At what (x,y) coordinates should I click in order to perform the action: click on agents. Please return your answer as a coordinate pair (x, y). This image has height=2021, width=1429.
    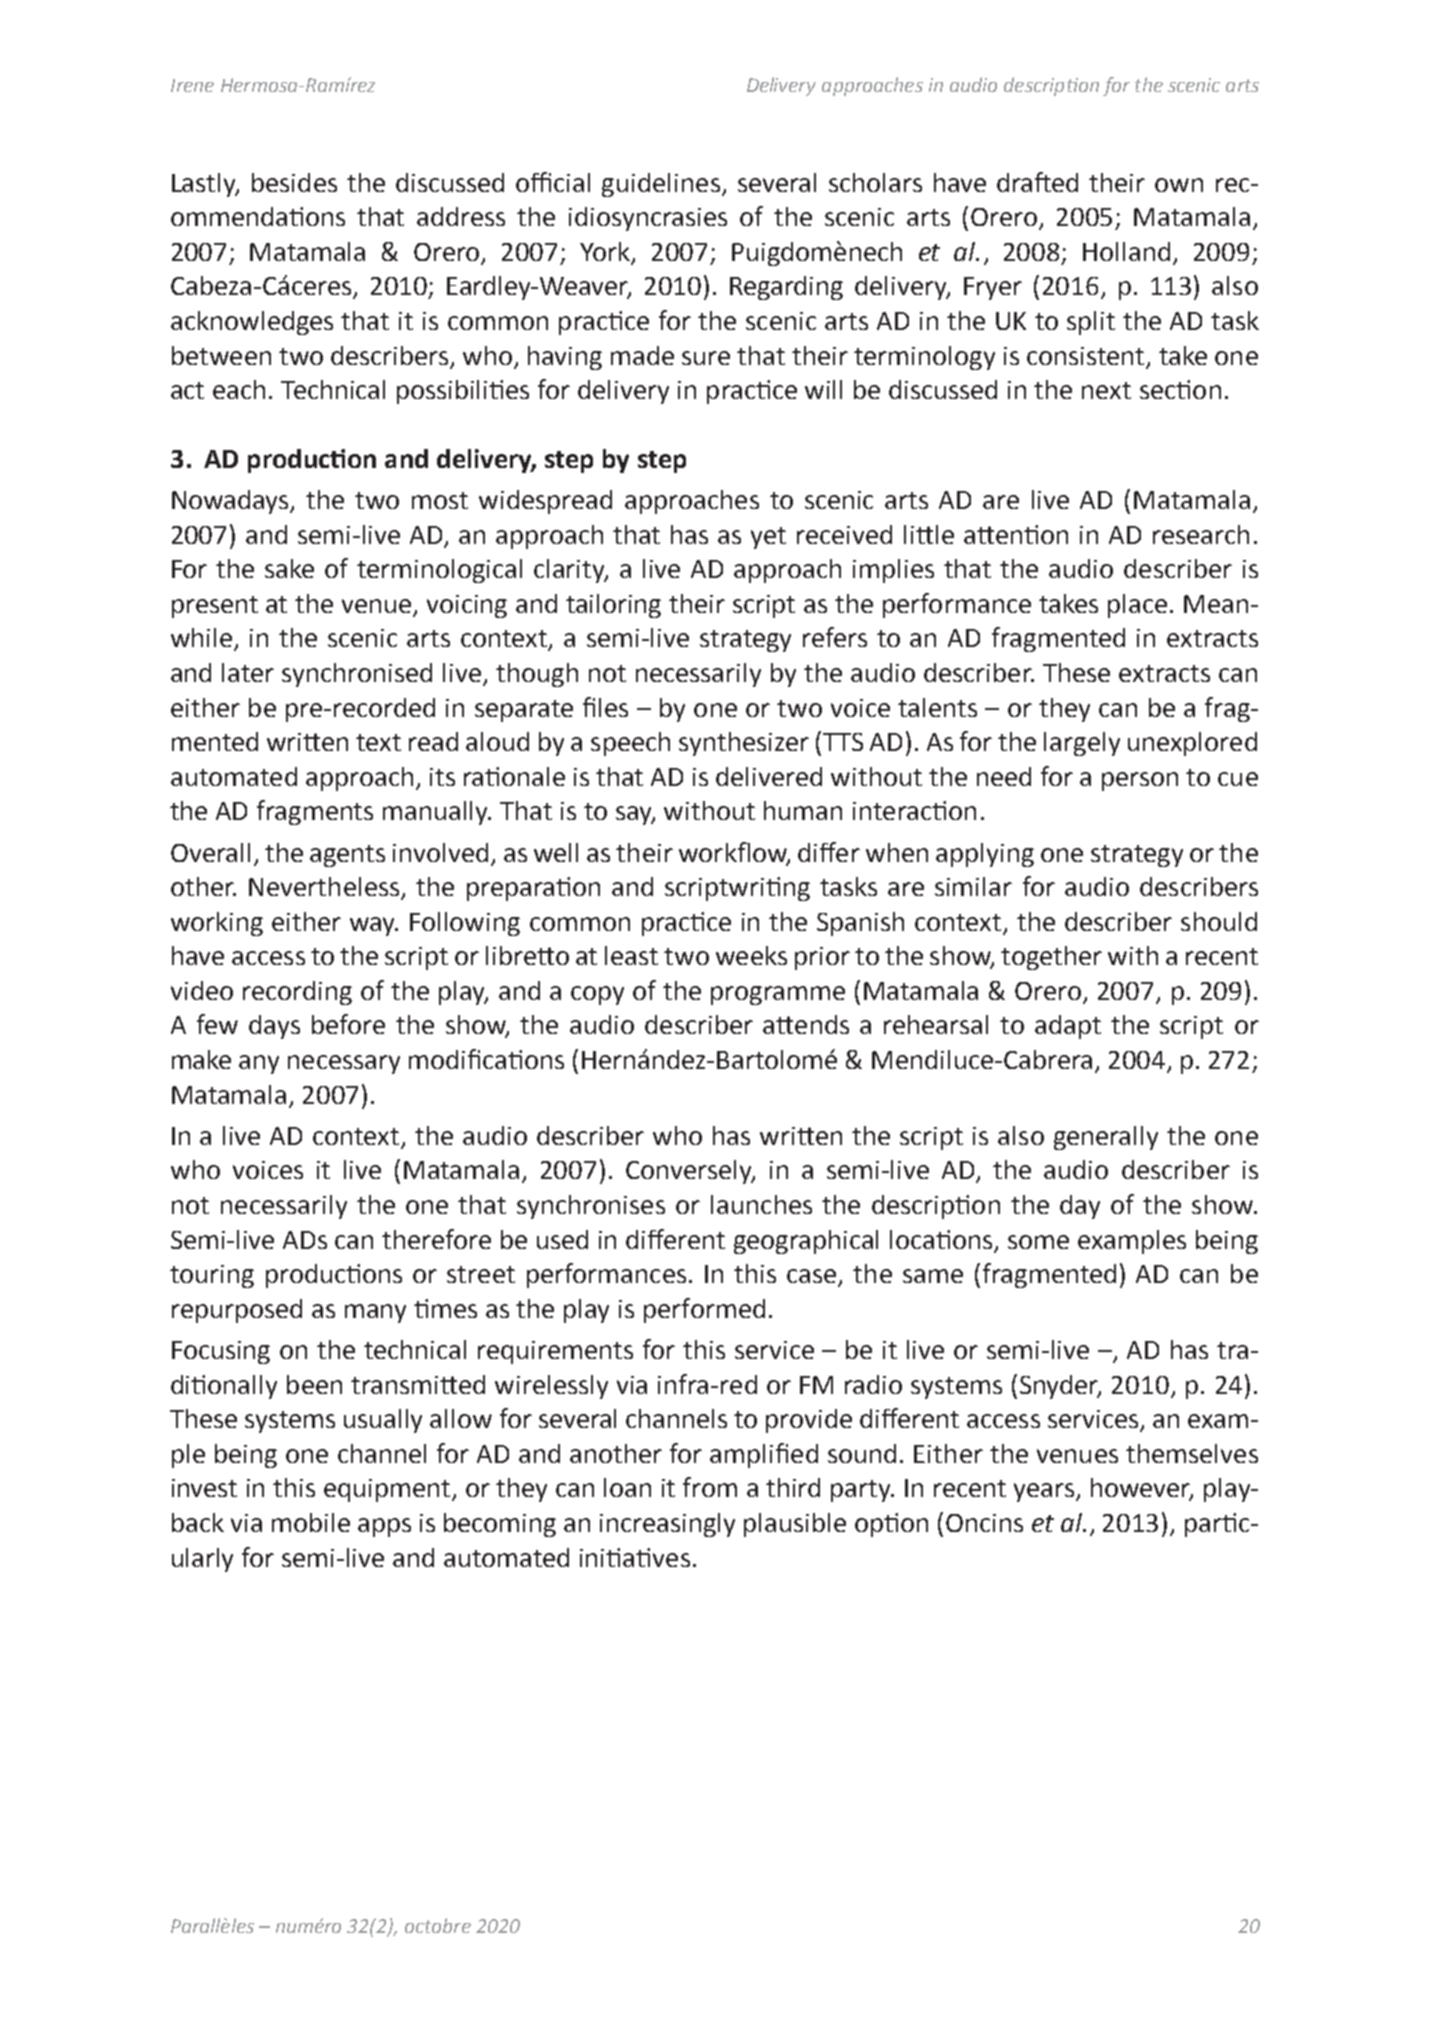
    Looking at the image, I should click on (347, 856).
